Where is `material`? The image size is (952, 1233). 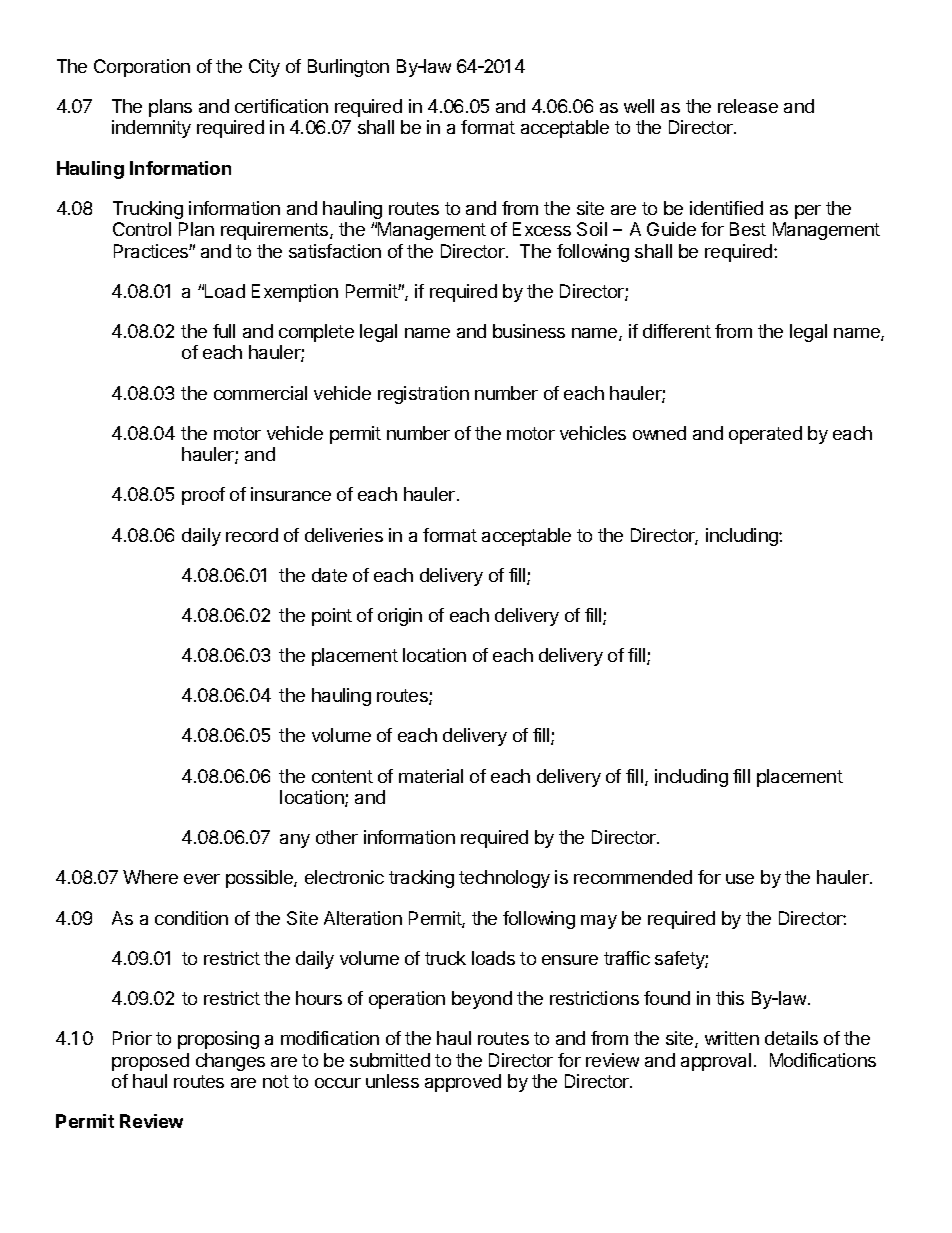 material is located at coordinates (431, 776).
